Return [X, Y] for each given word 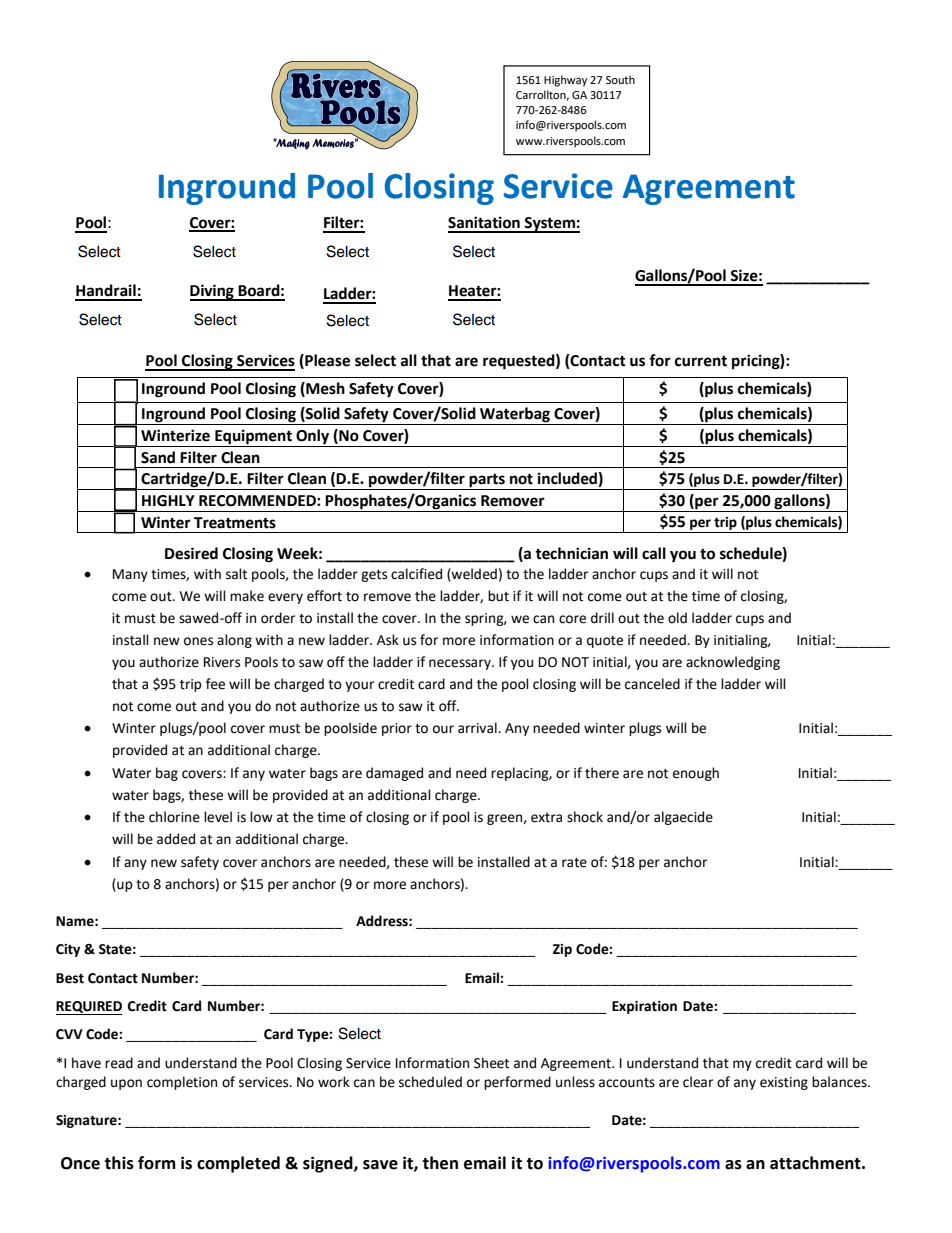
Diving [213, 292]
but [498, 596]
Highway [565, 81]
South [620, 80]
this [119, 1163]
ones [198, 641]
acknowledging [733, 663]
